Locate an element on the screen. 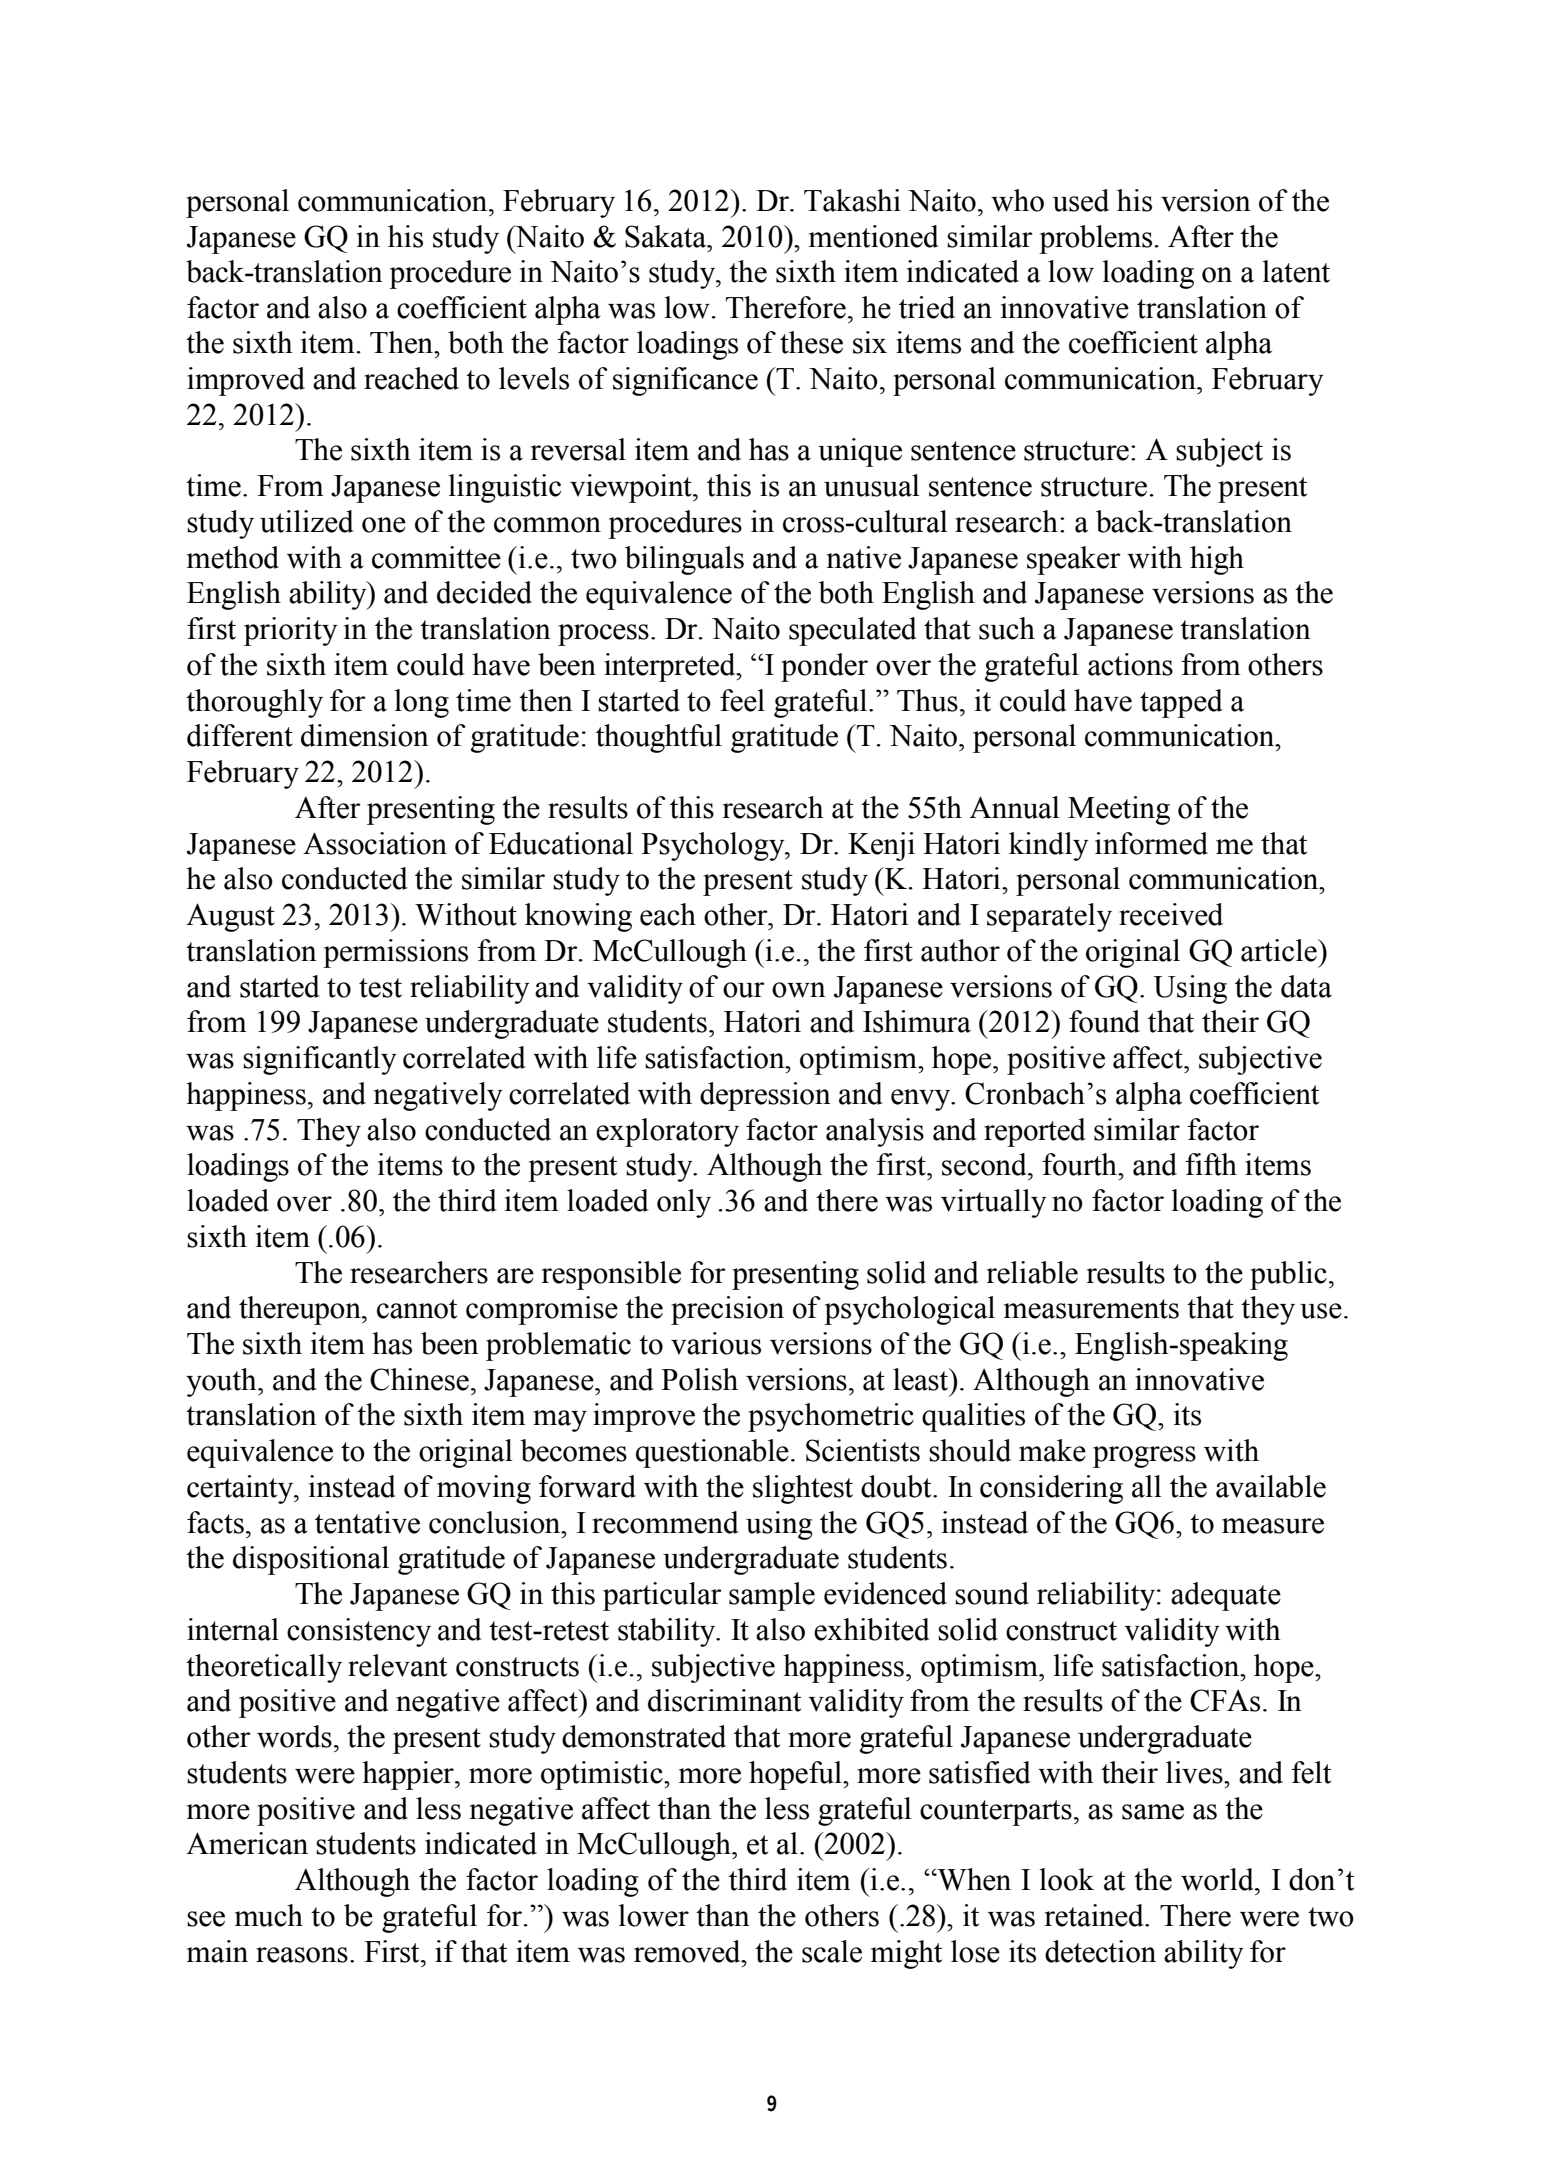  Sakata is located at coordinates (667, 236).
